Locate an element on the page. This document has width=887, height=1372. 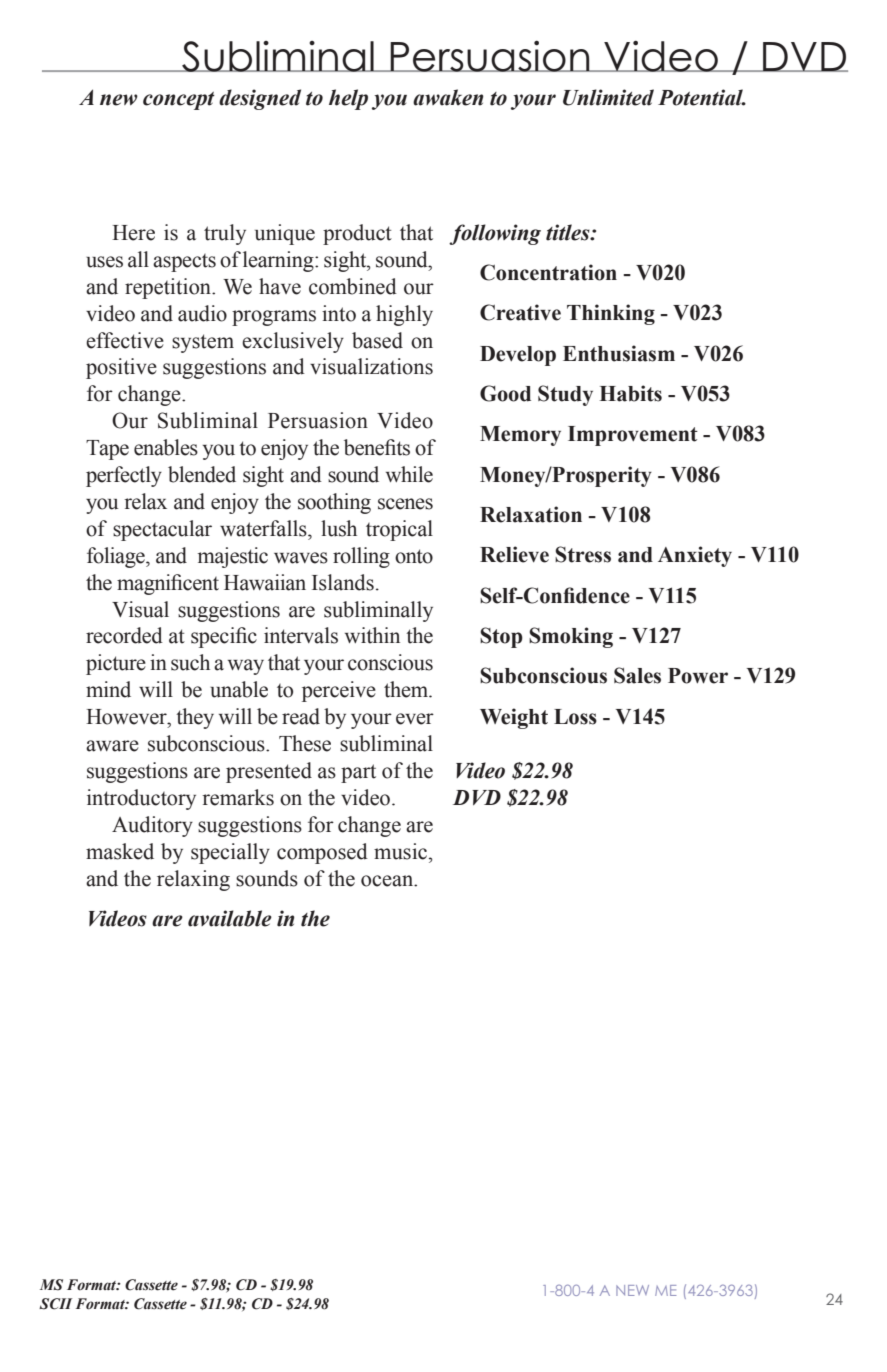
available is located at coordinates (230, 918).
